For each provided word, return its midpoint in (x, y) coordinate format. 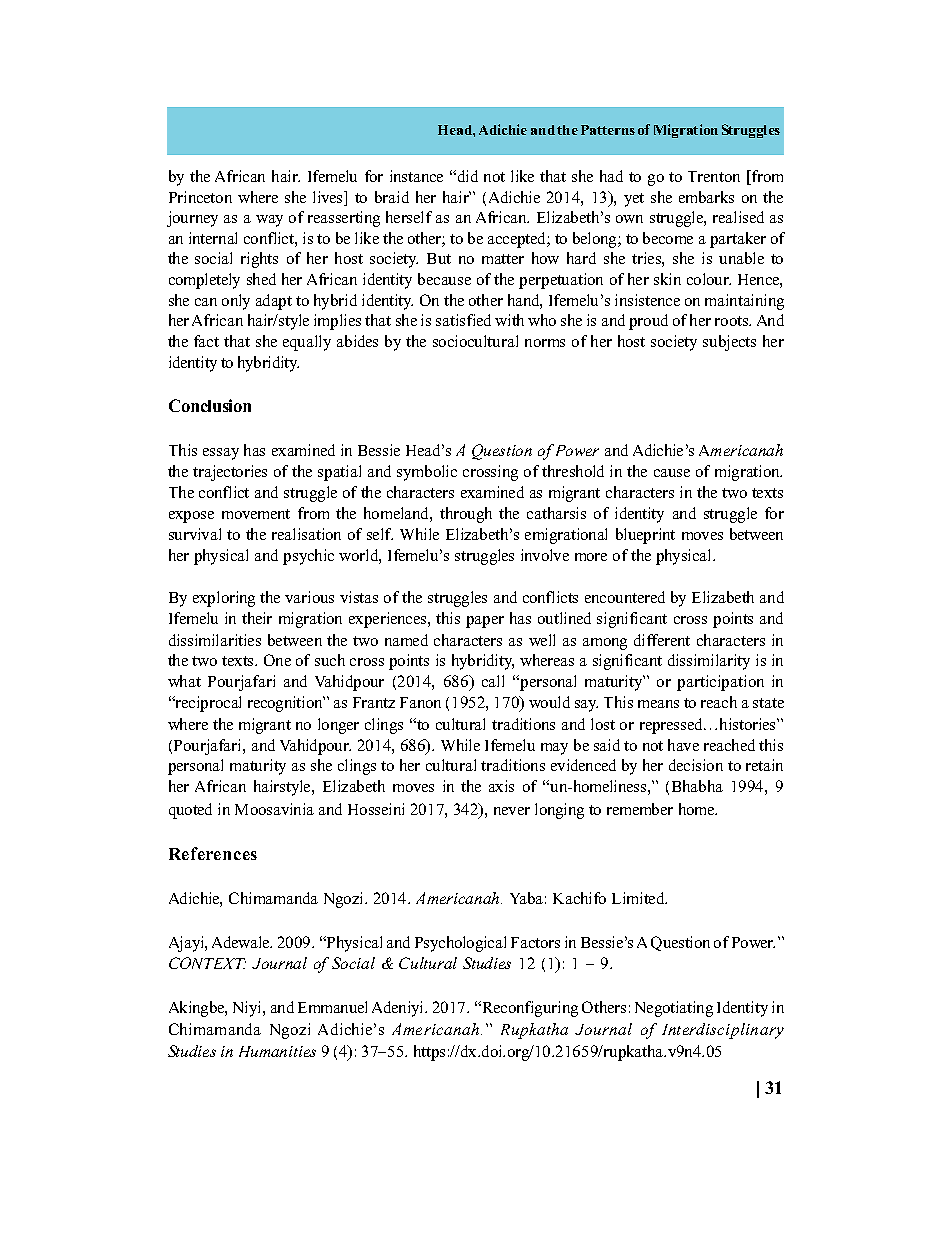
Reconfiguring (529, 1009)
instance (416, 176)
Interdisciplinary (723, 1031)
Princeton (200, 197)
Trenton (714, 176)
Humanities (277, 1051)
